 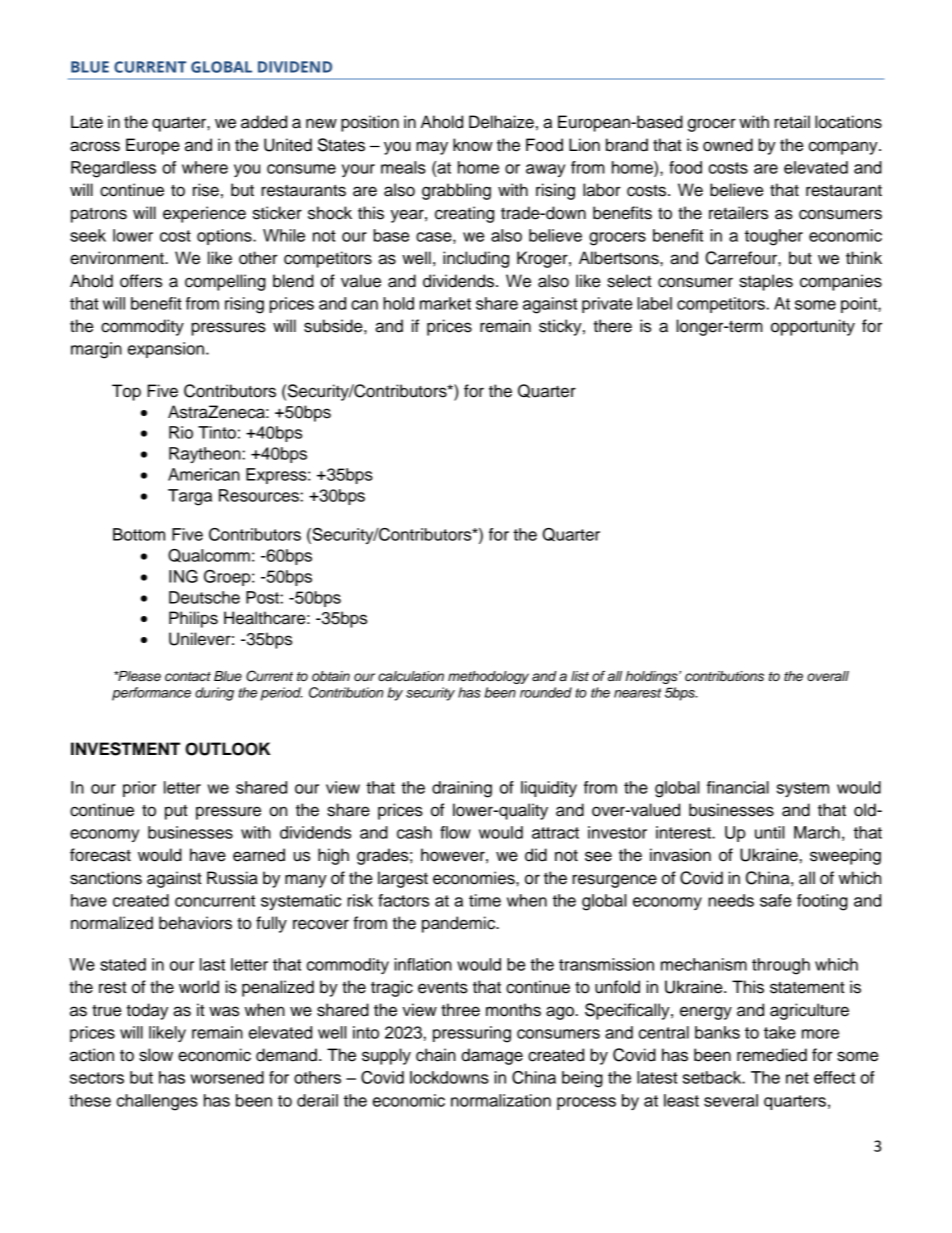 What do you see at coordinates (227, 749) in the screenshot?
I see `OUTLOOK` at bounding box center [227, 749].
